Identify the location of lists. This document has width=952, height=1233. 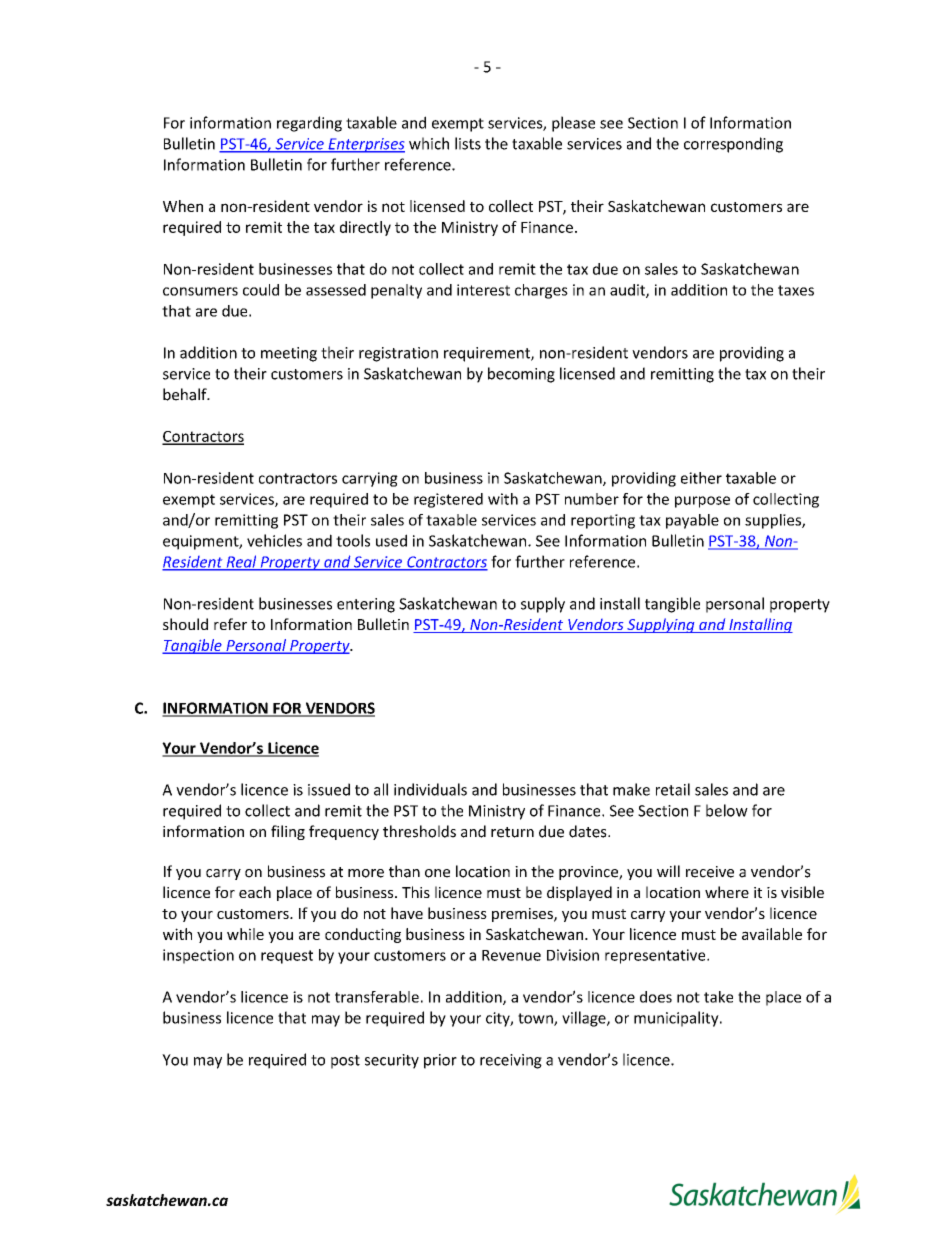
(468, 143).
